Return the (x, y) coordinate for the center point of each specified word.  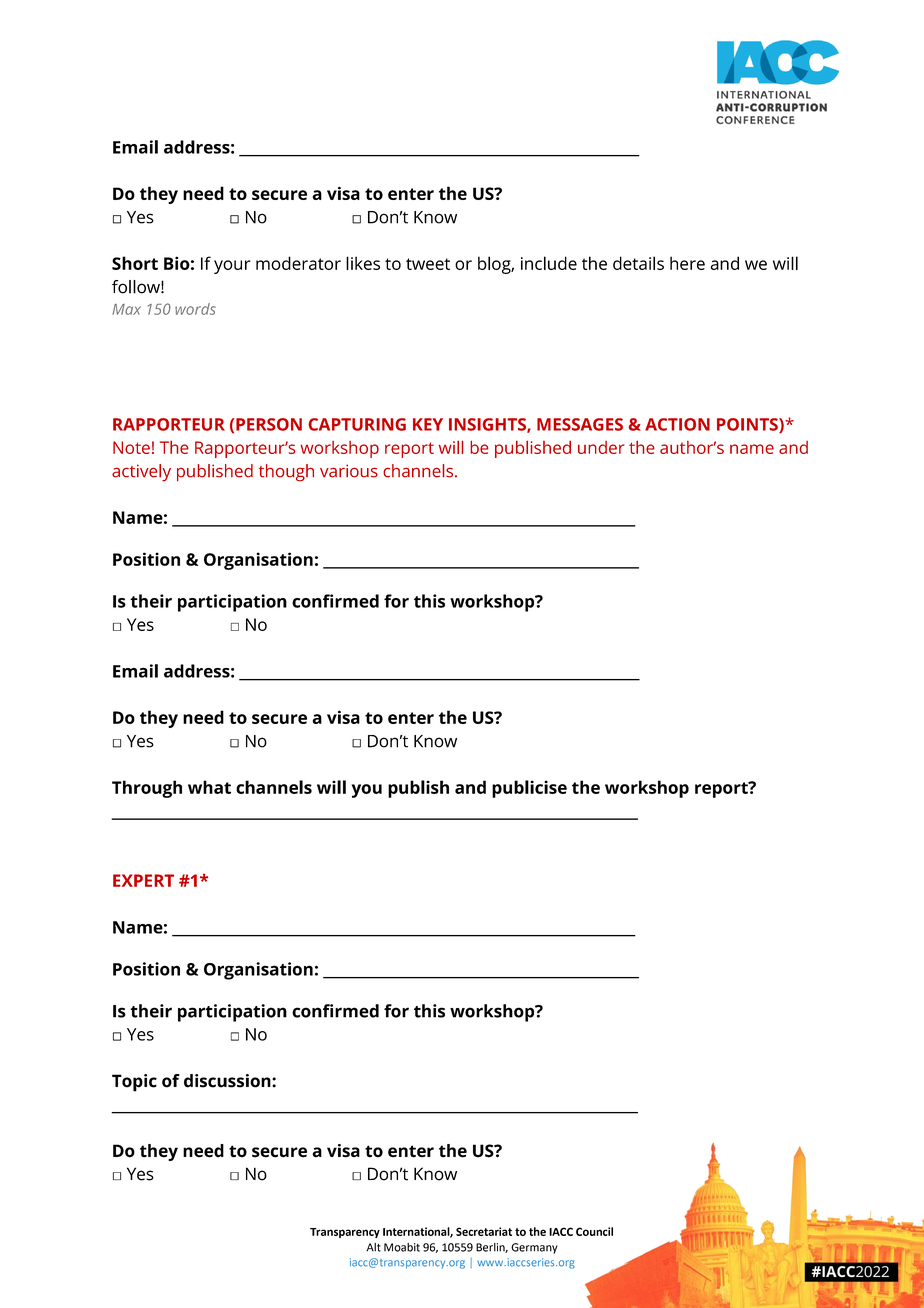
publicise (529, 789)
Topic (134, 1083)
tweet (428, 264)
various (349, 471)
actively (141, 473)
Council (594, 1231)
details (638, 263)
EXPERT (143, 880)
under (601, 447)
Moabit (402, 1247)
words (195, 309)
